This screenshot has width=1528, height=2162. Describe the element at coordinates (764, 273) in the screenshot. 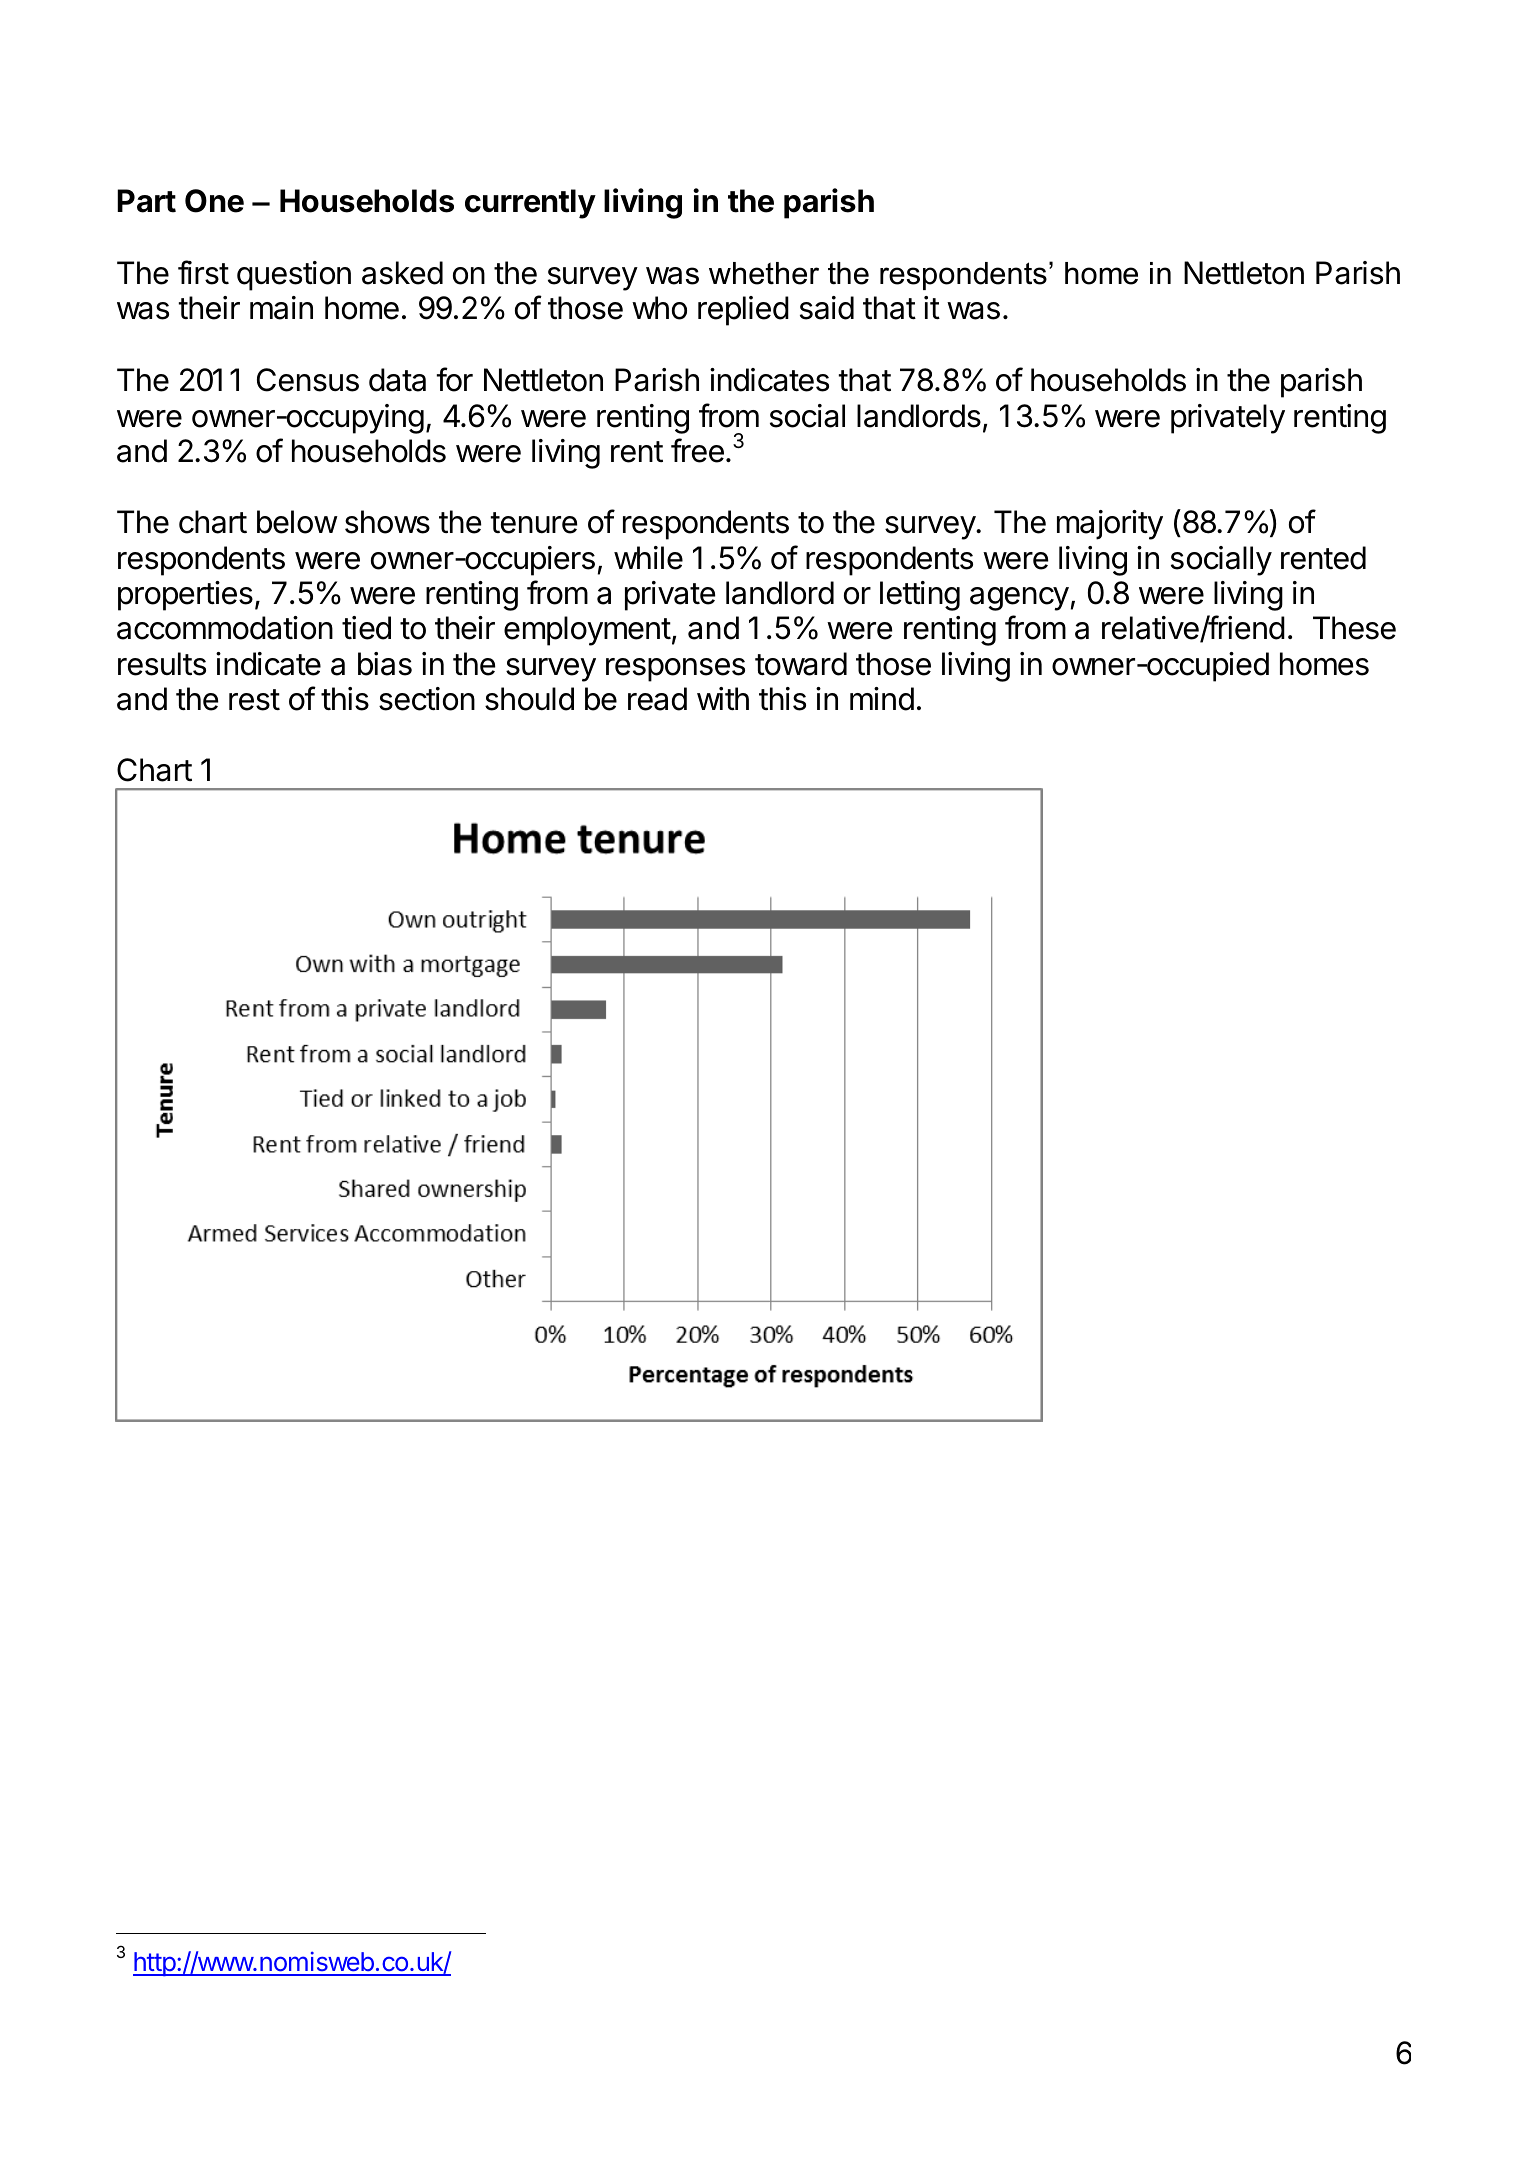

I see `whether` at that location.
